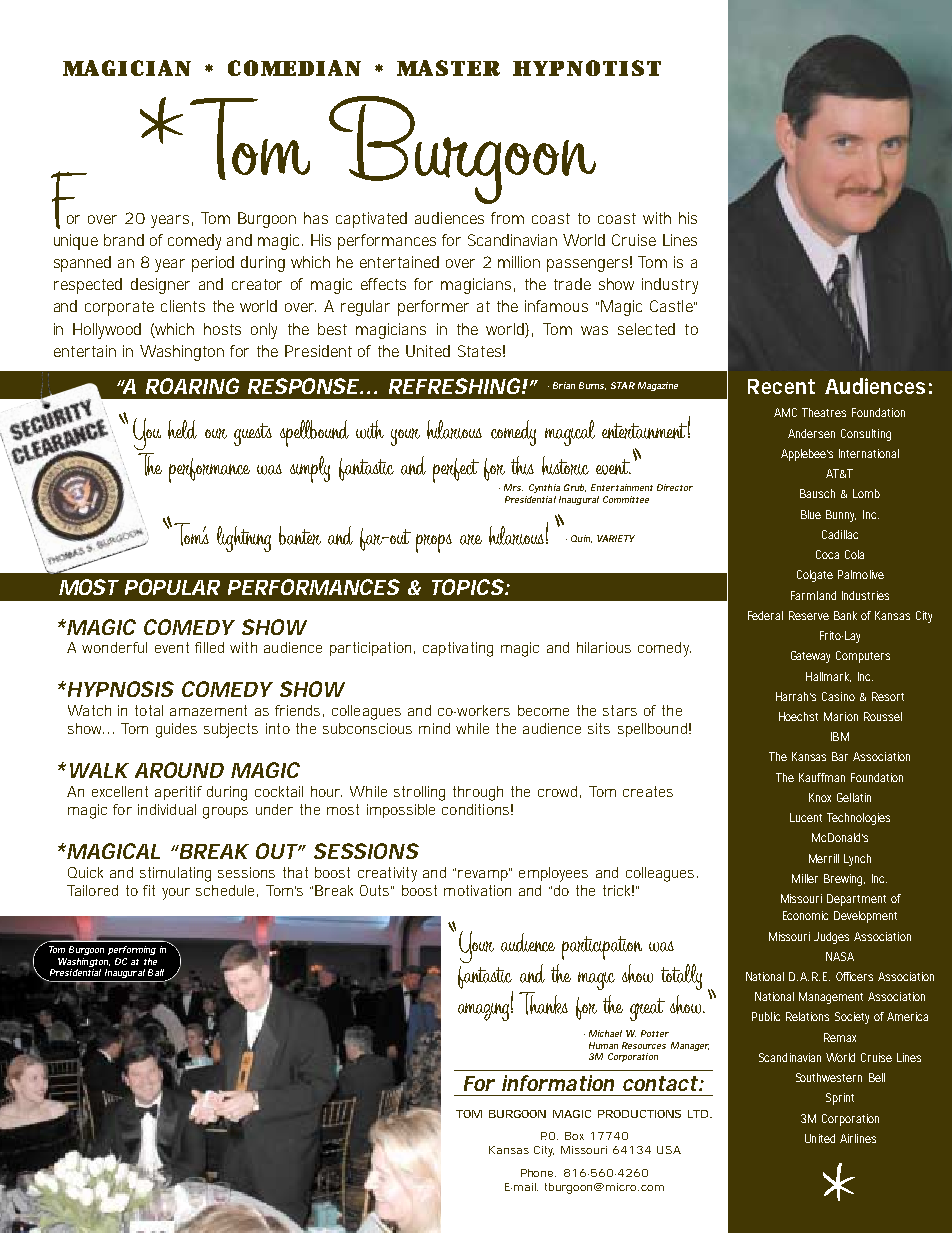 Image resolution: width=952 pixels, height=1233 pixels. I want to click on this, so click(522, 465).
